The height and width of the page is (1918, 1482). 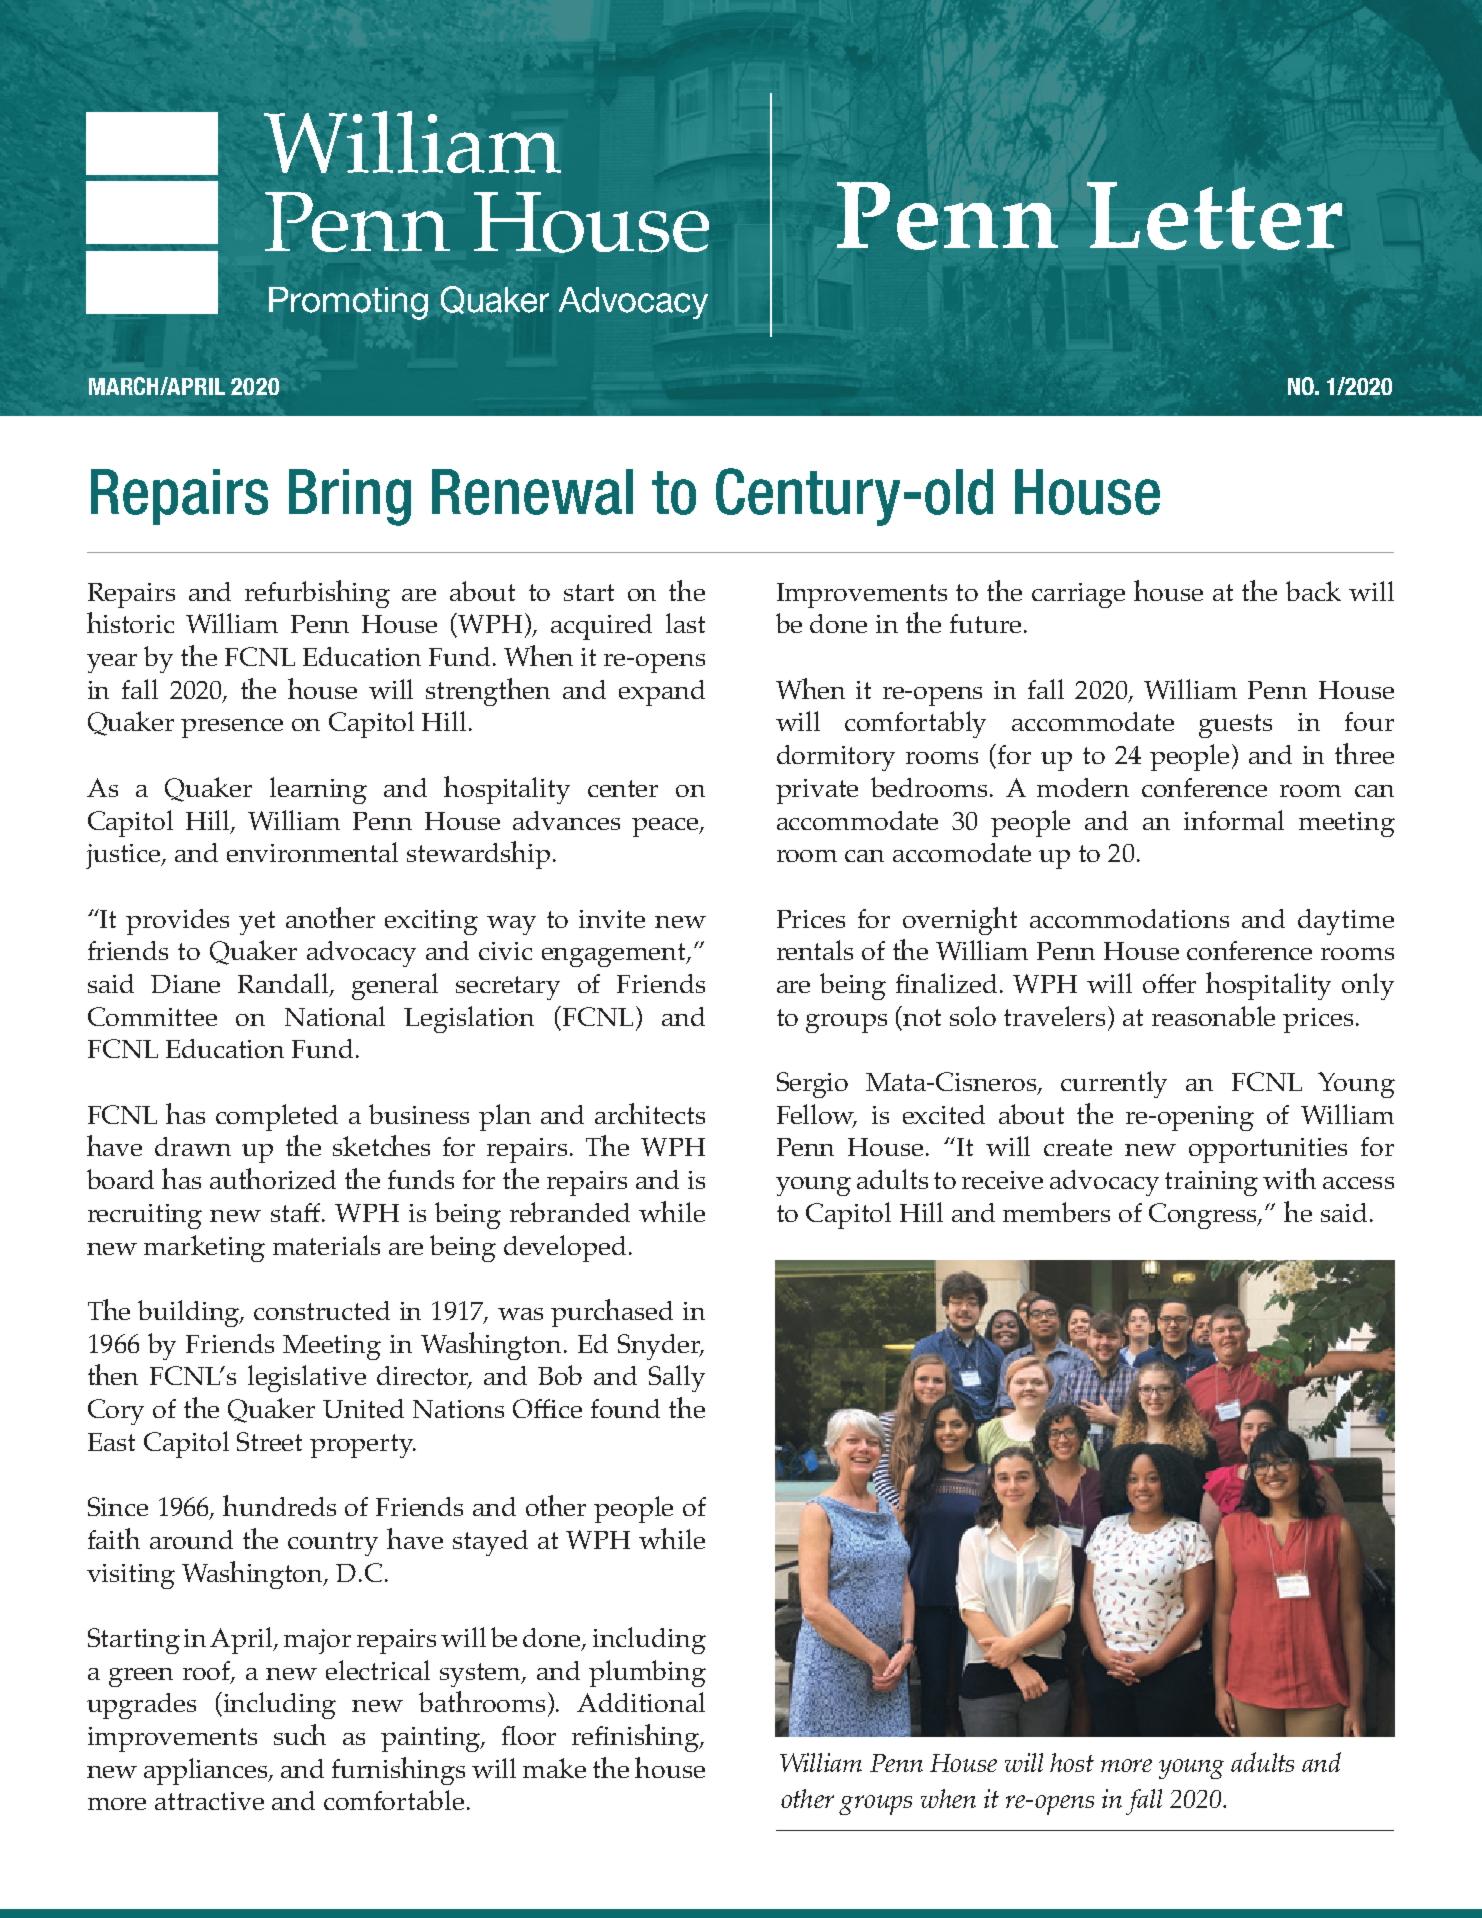 What do you see at coordinates (532, 492) in the page?
I see `Renewal` at bounding box center [532, 492].
